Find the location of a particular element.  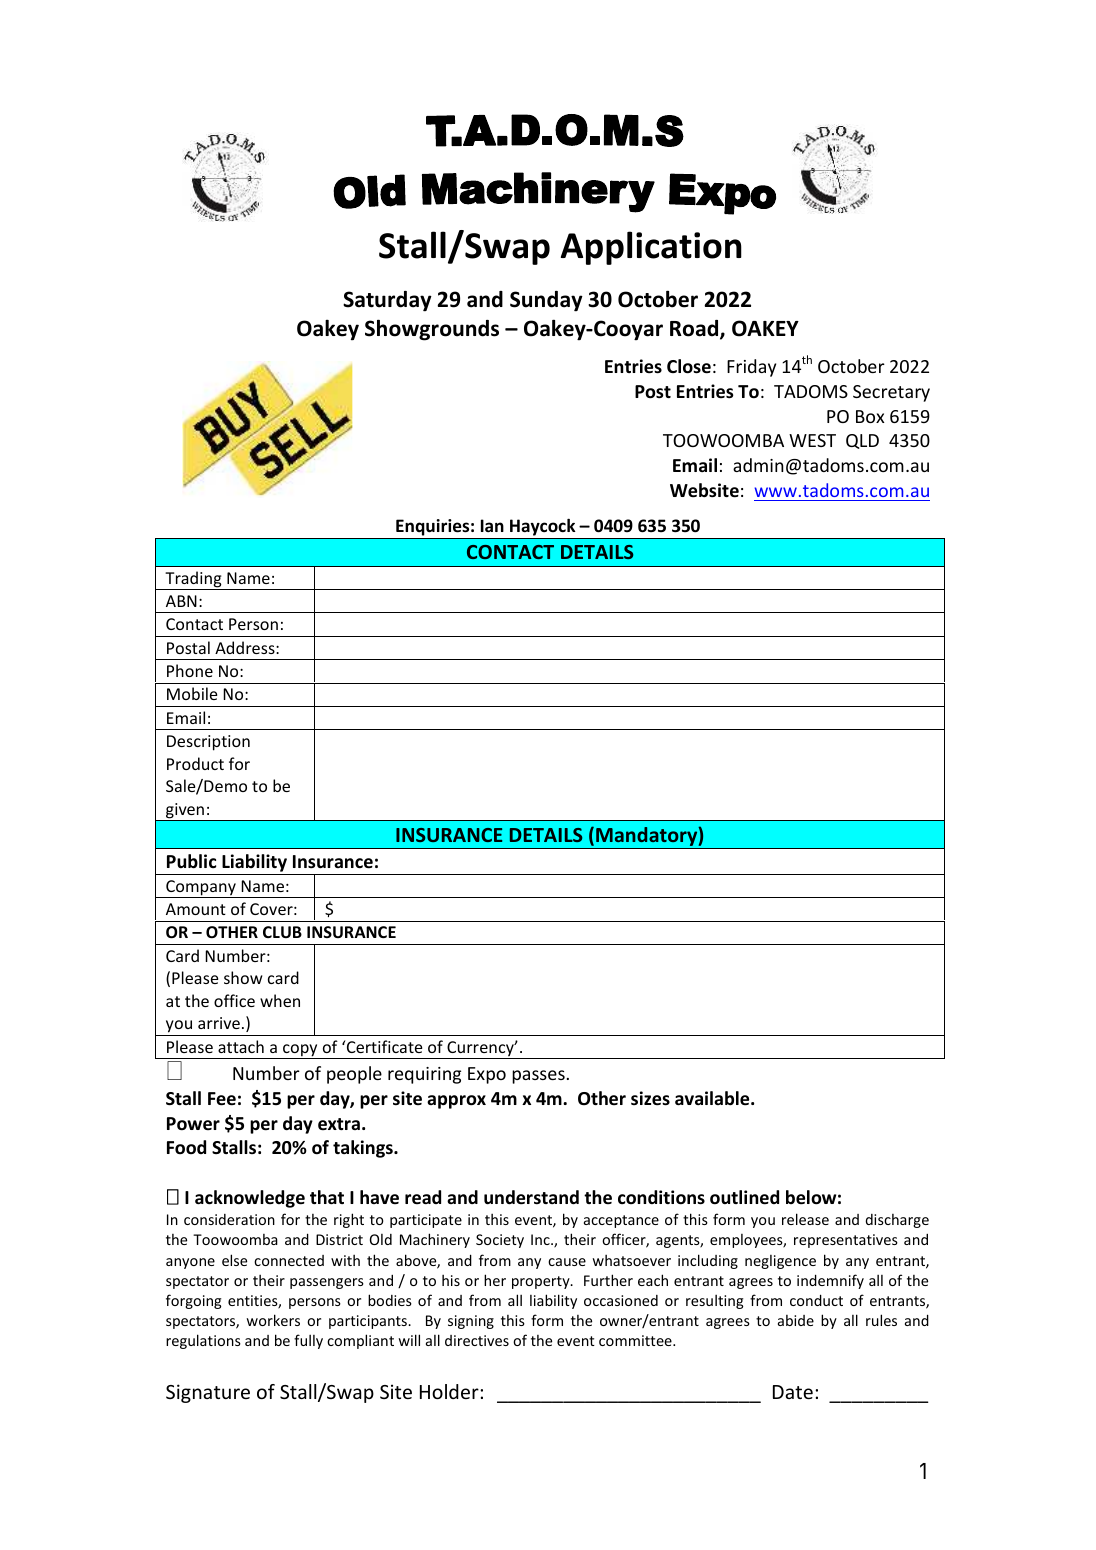

Sunday is located at coordinates (546, 301).
